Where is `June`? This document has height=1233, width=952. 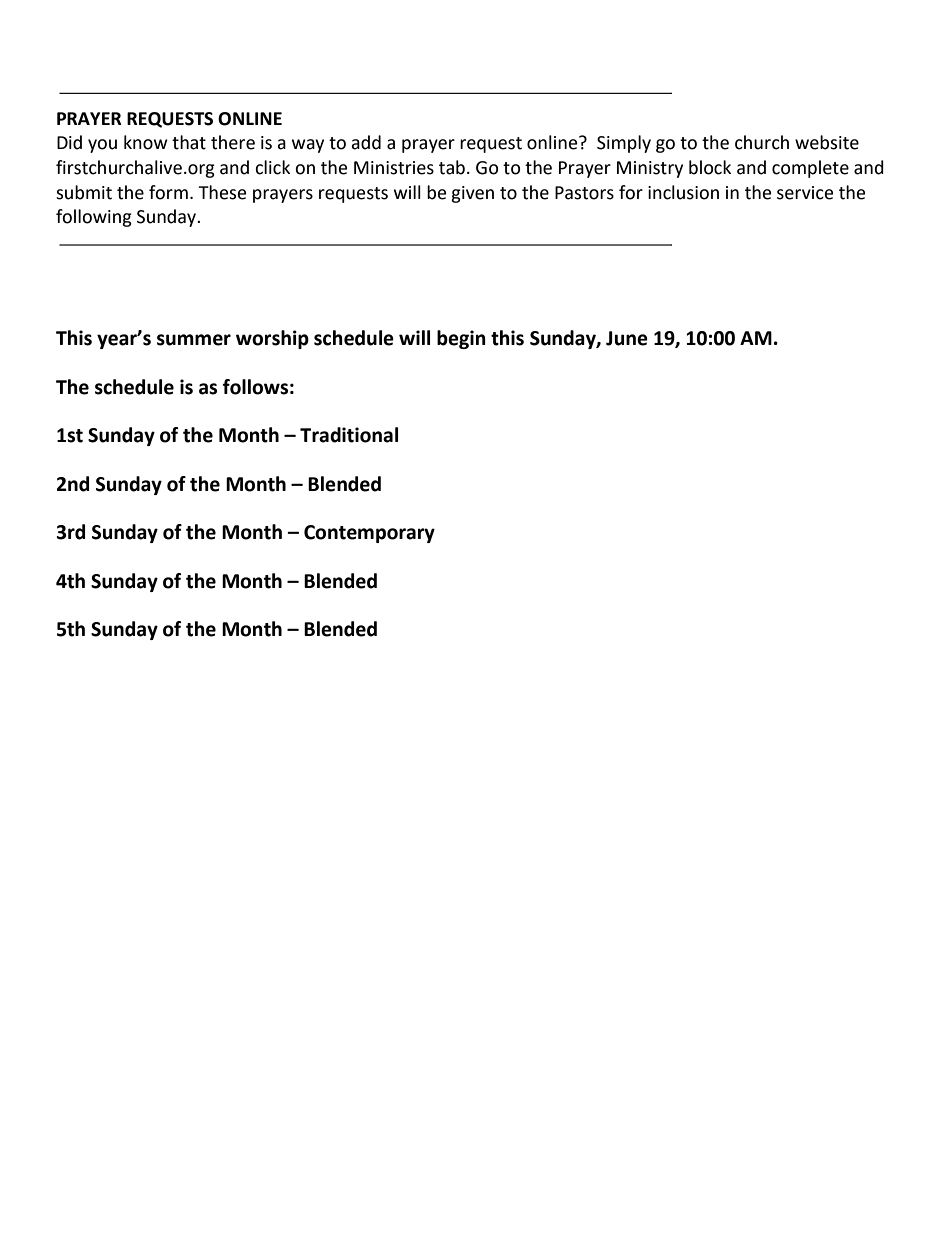 June is located at coordinates (627, 338).
